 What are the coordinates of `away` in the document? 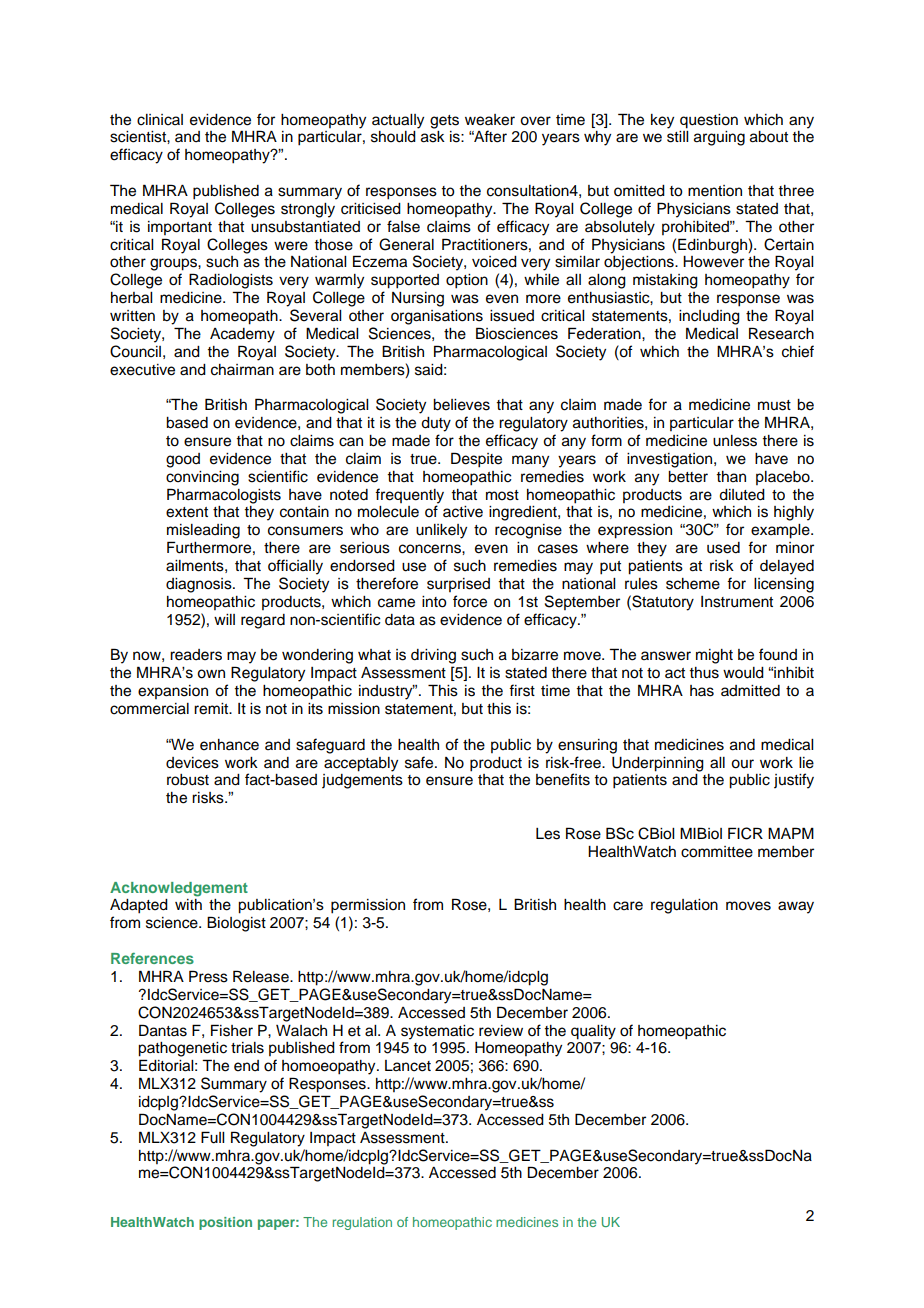 It's located at (796, 907).
